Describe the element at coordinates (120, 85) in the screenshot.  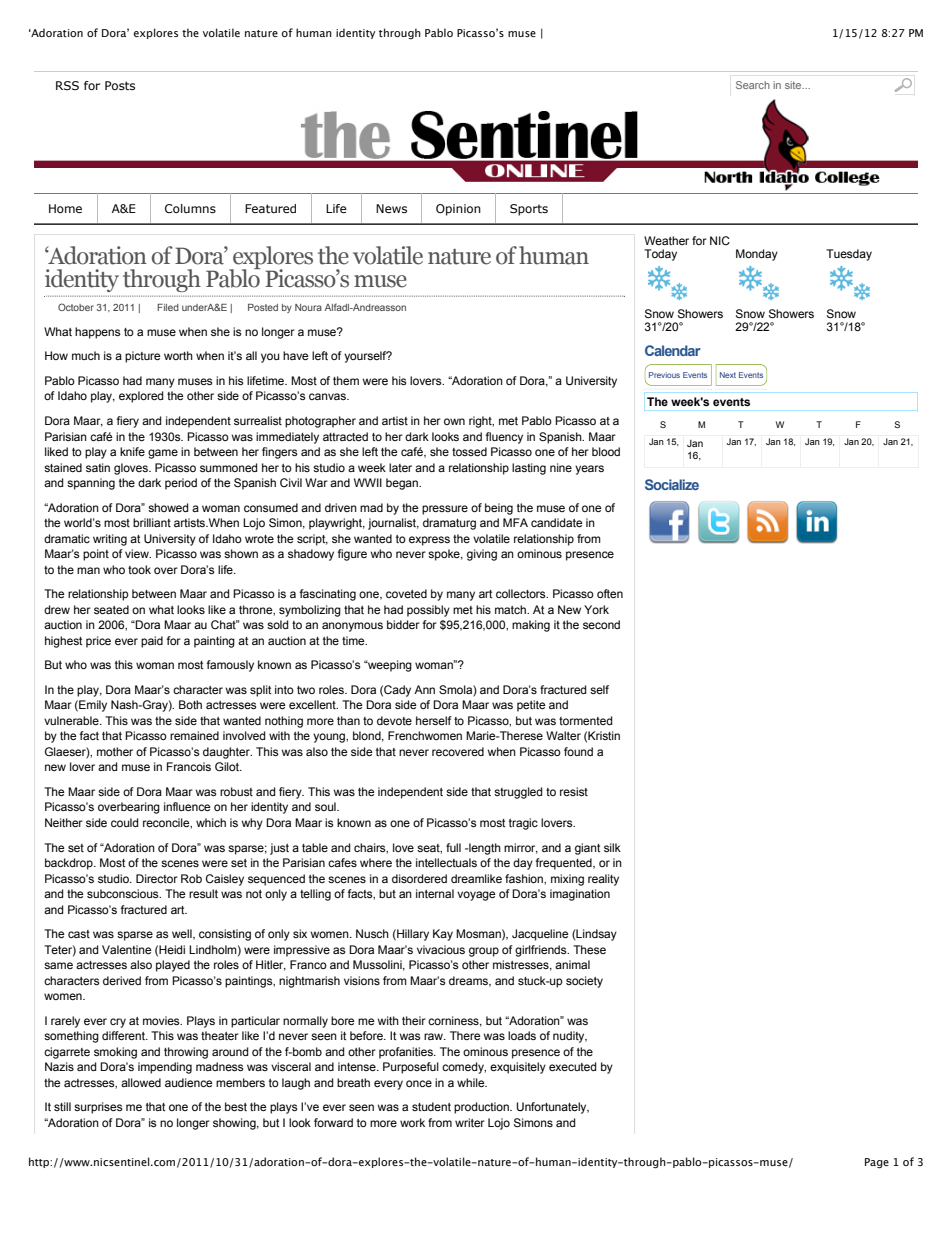
I see `Posts` at that location.
